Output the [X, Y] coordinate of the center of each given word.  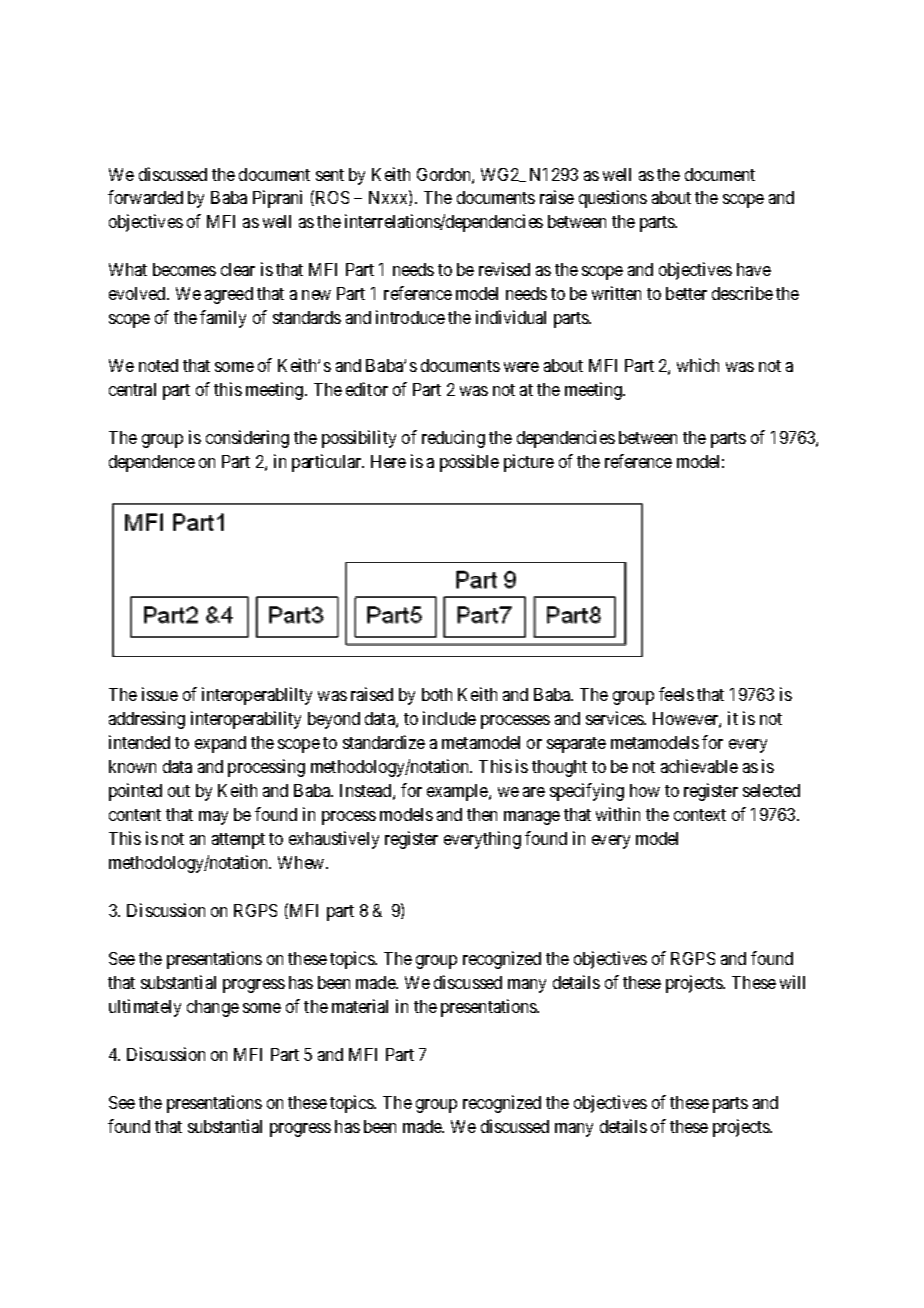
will [792, 982]
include [449, 718]
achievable [699, 766]
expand [220, 744]
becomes [184, 269]
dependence [152, 463]
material [360, 1006]
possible [469, 463]
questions [613, 199]
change [213, 1008]
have [754, 269]
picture [529, 463]
